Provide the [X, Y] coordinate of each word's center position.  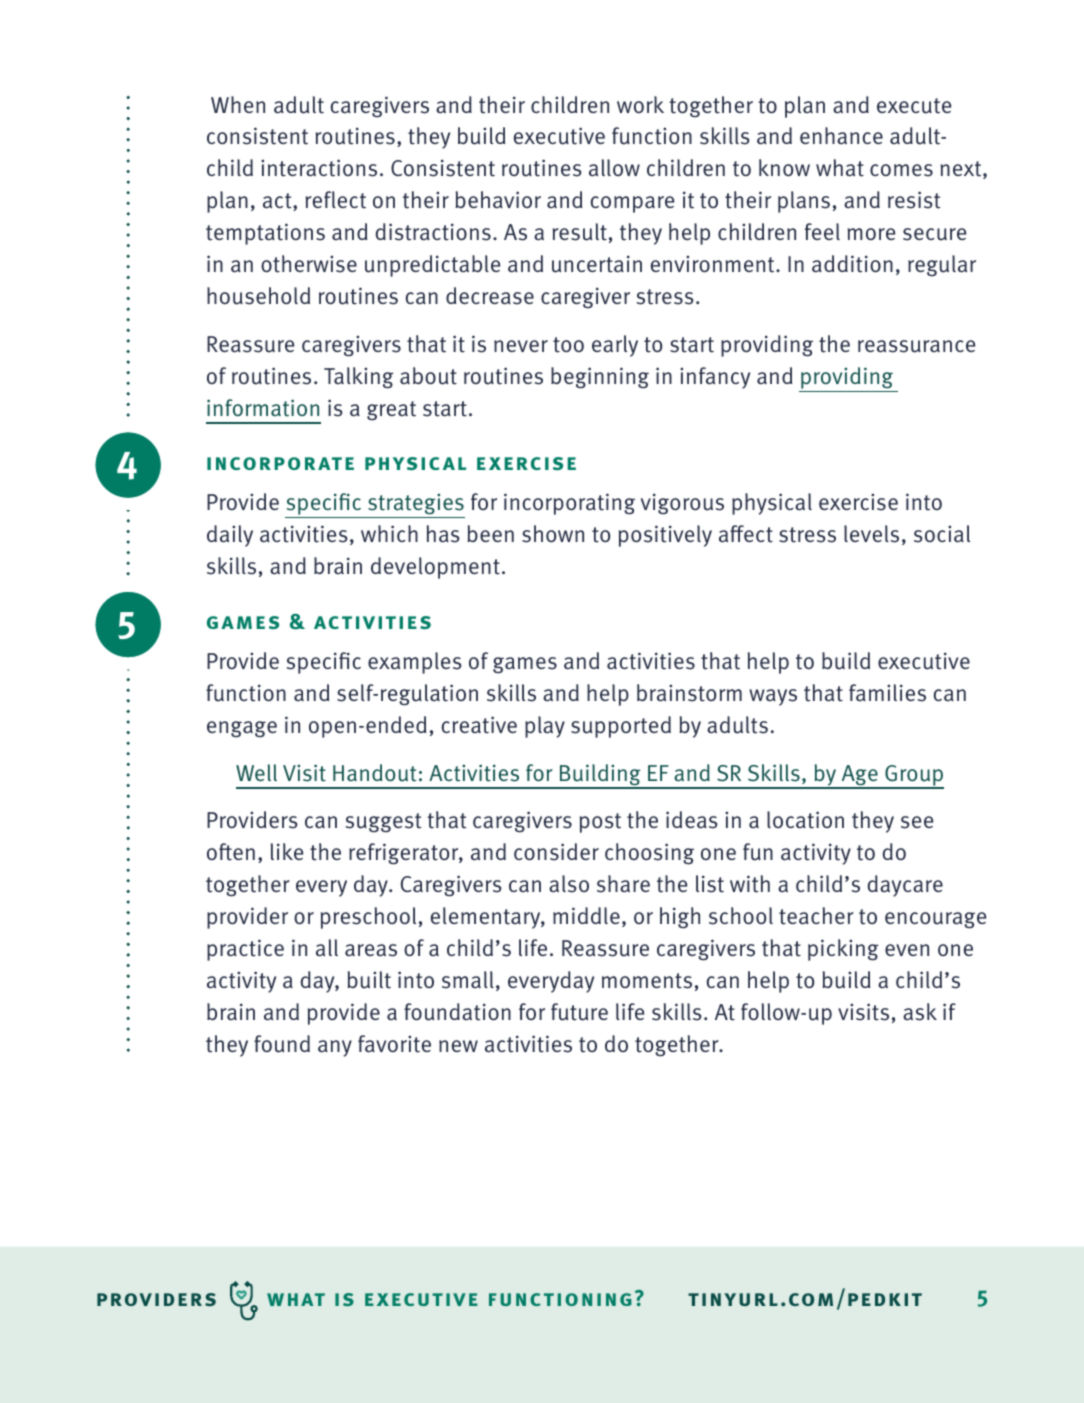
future [579, 1012]
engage [242, 729]
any [335, 1048]
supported [621, 727]
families [887, 693]
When [238, 104]
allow [614, 168]
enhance [841, 136]
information [263, 408]
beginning [600, 378]
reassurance [916, 346]
